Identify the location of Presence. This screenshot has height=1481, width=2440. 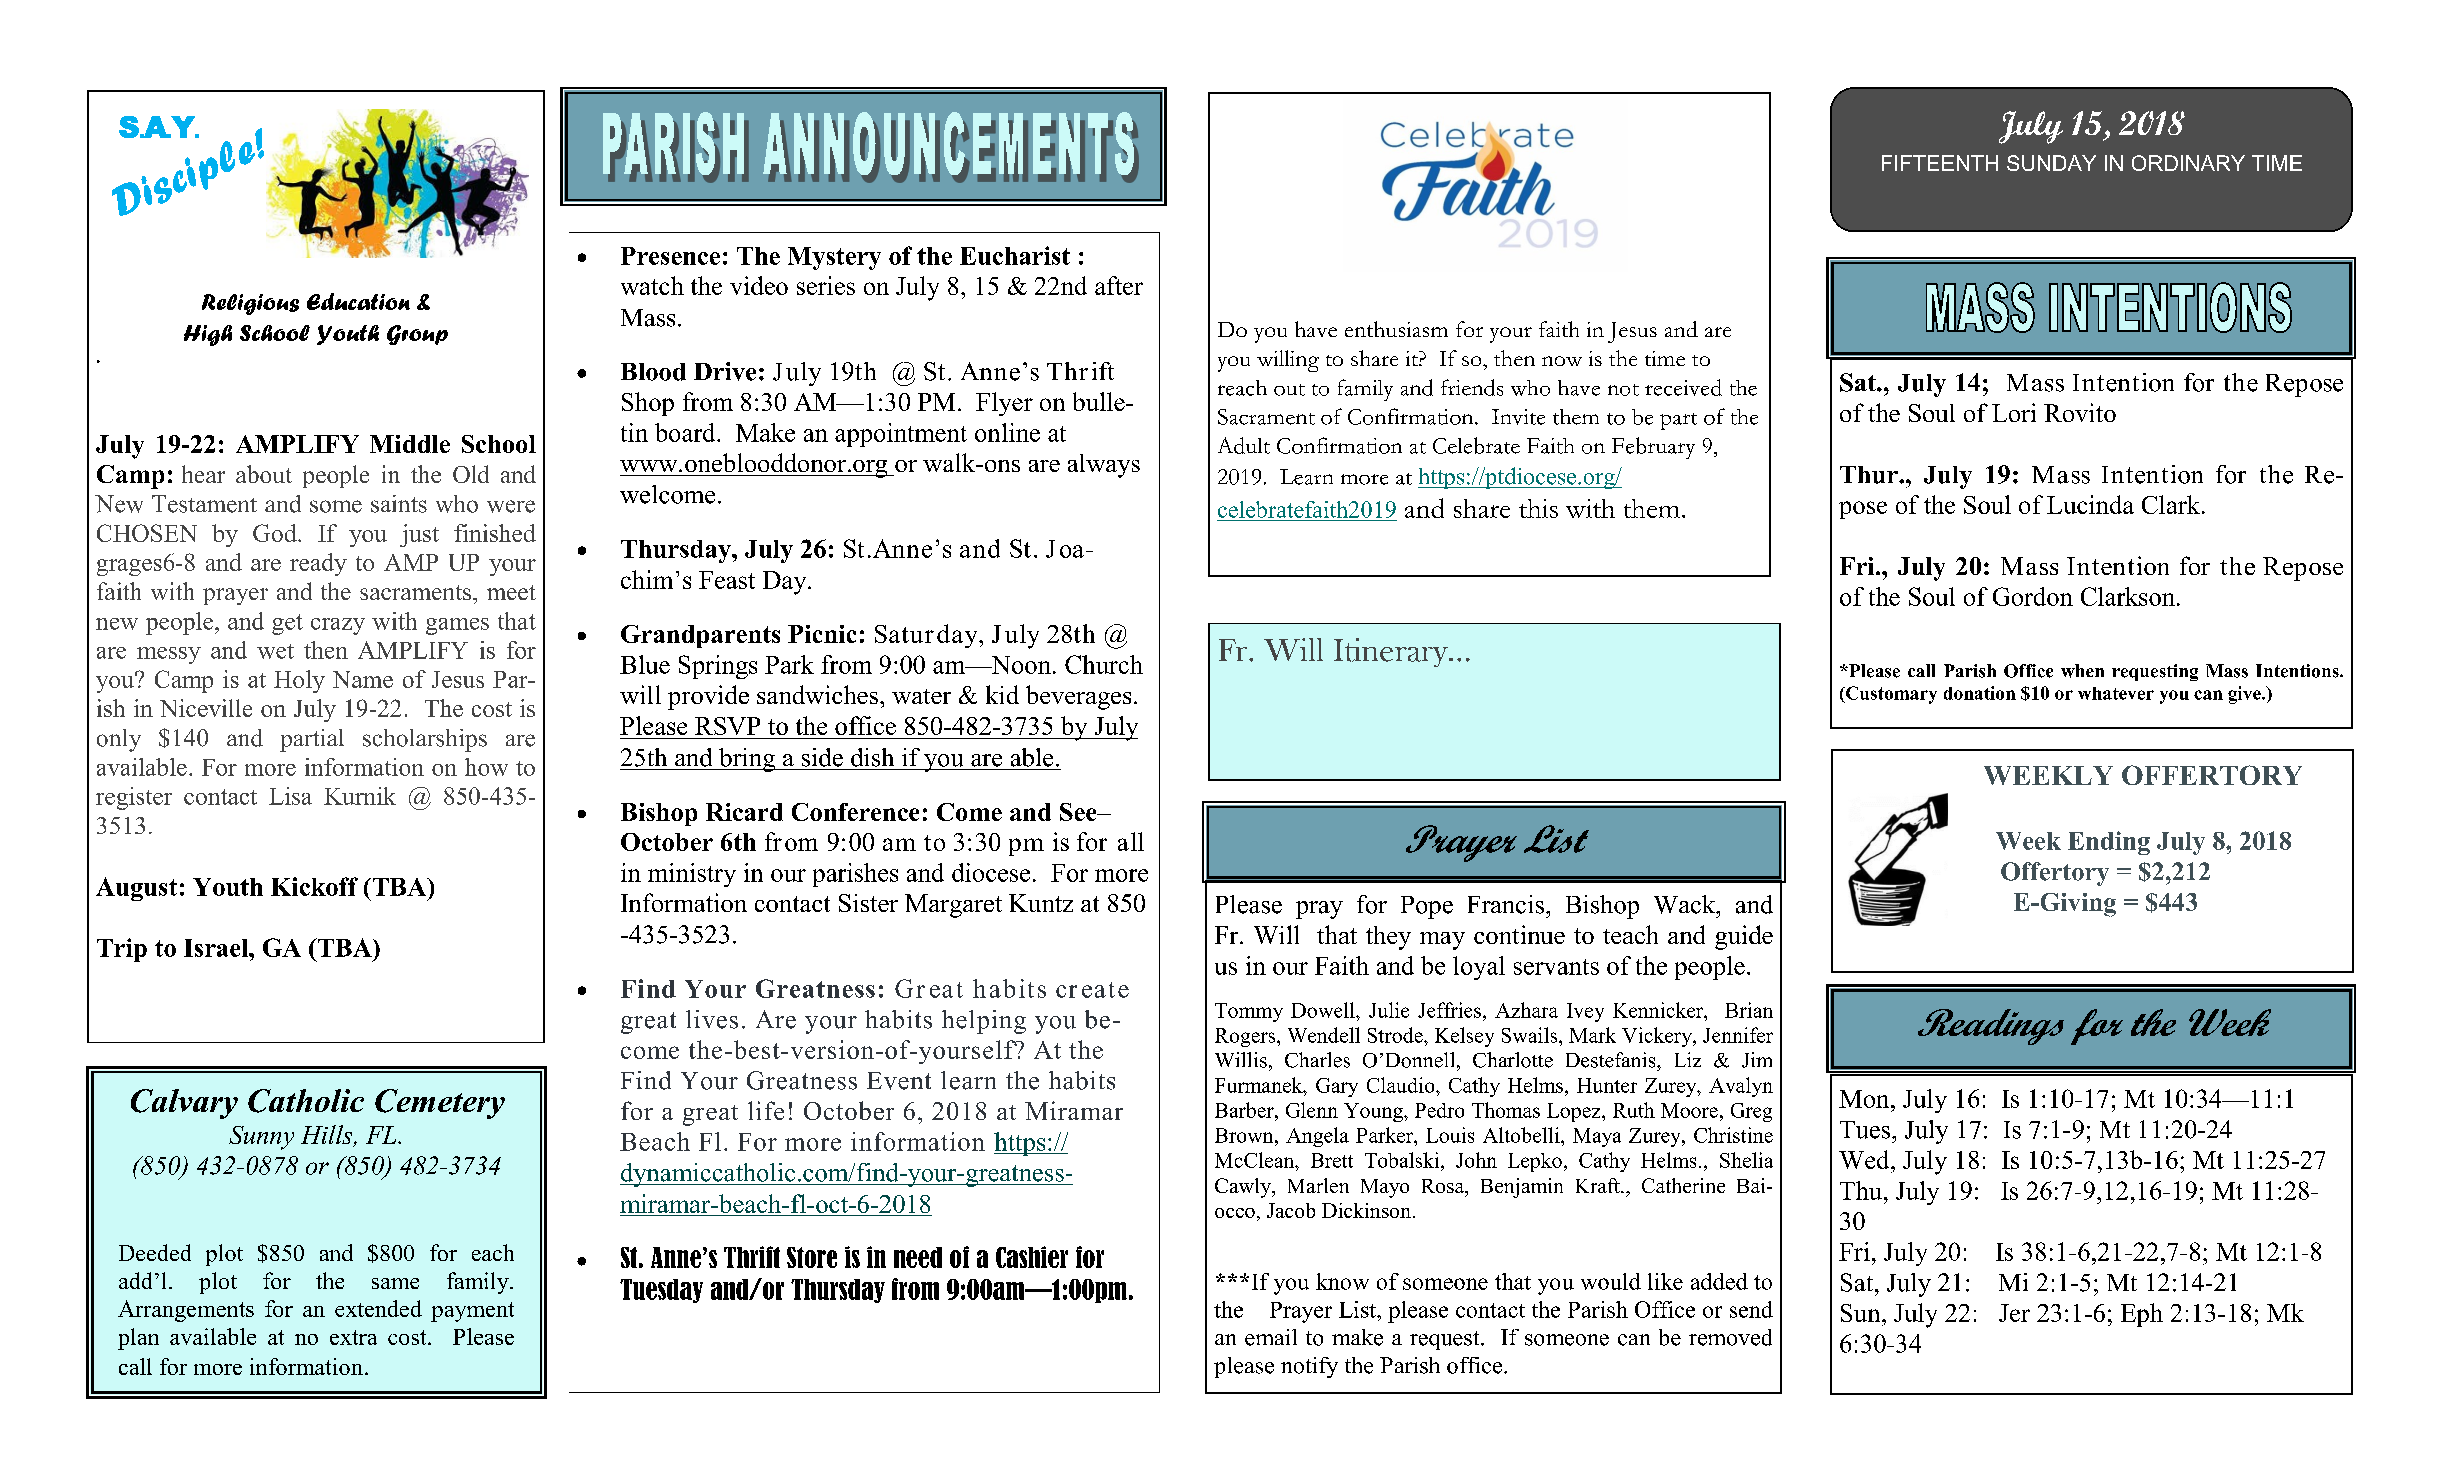
(670, 256).
